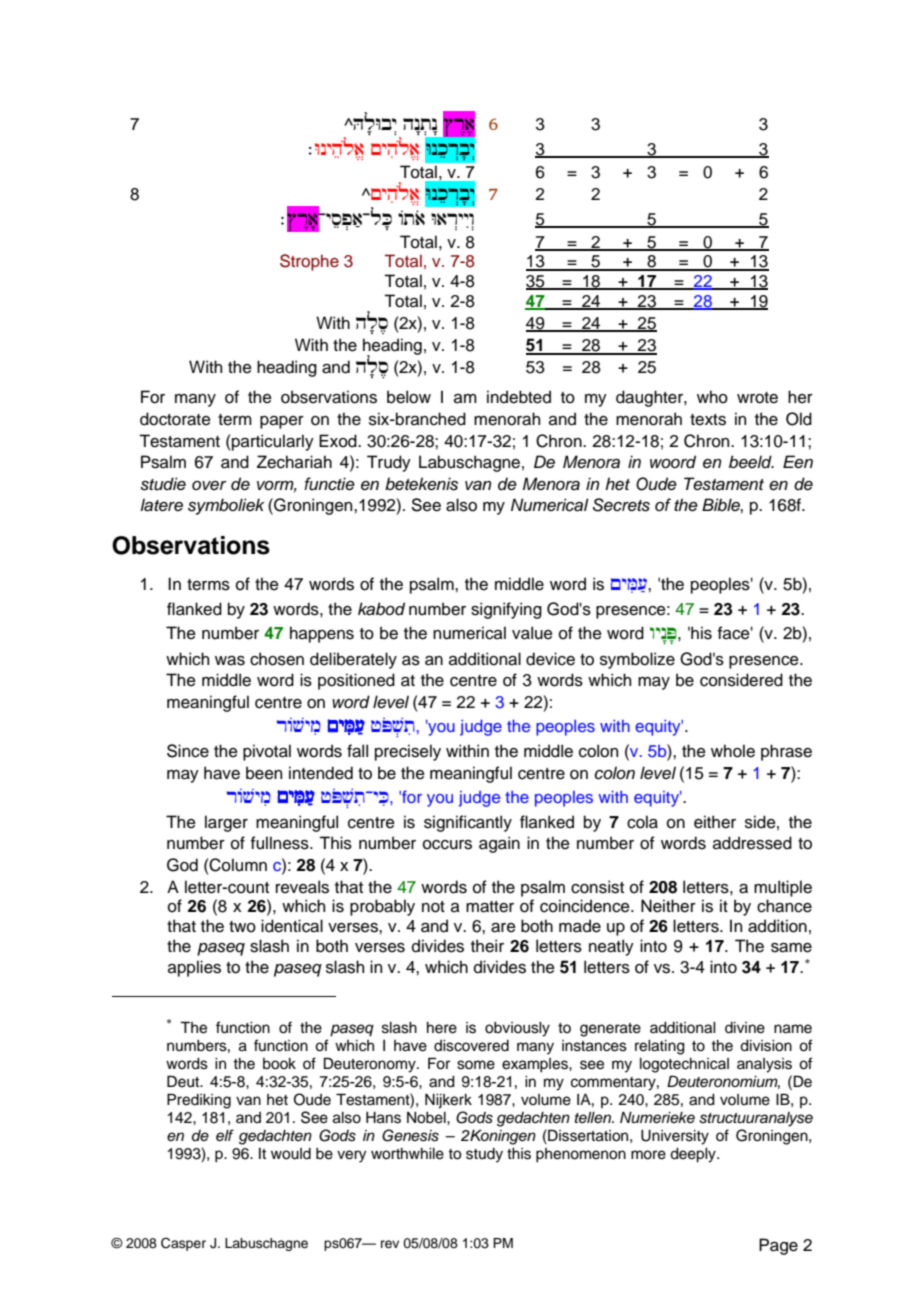 The image size is (924, 1308). Describe the element at coordinates (519, 397) in the document. I see `indebted` at that location.
